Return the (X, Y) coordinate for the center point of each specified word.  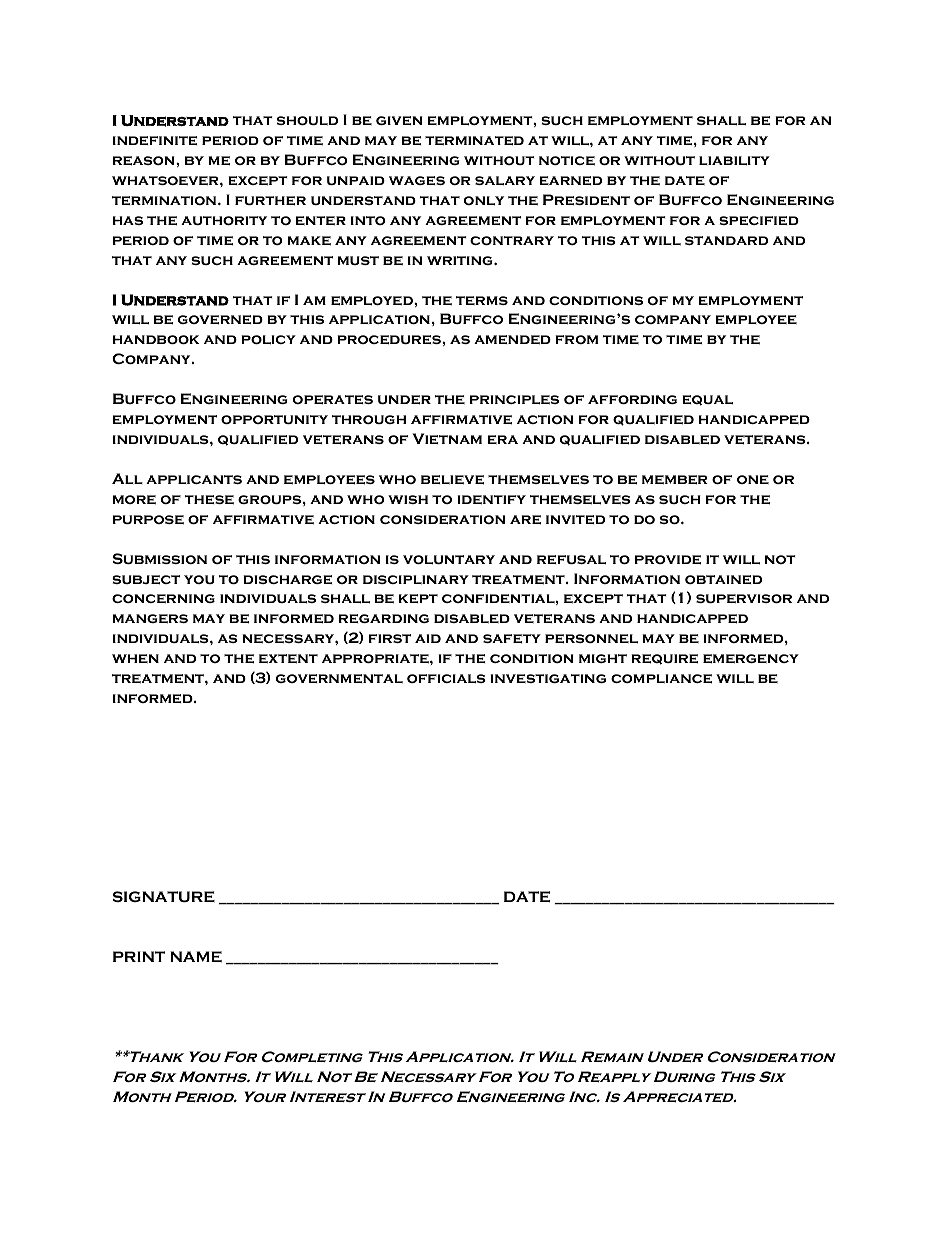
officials (446, 678)
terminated (474, 140)
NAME (196, 957)
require (664, 659)
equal (707, 400)
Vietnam (447, 438)
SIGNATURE (164, 896)
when (135, 658)
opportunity (274, 419)
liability (734, 160)
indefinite (155, 140)
